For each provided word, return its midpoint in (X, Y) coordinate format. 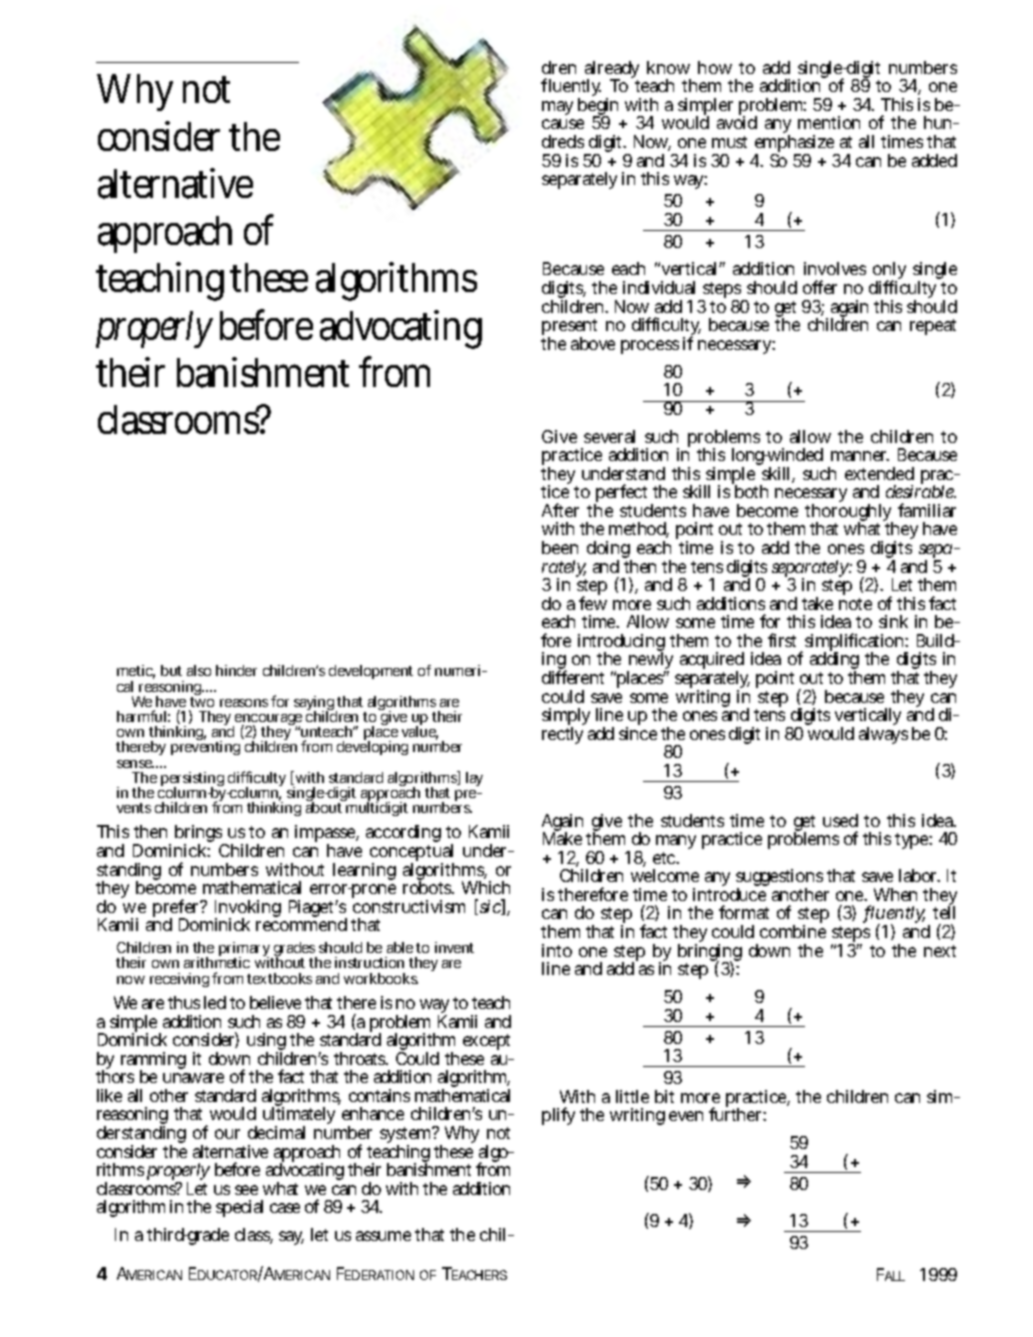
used (840, 820)
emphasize (796, 145)
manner (860, 456)
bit (664, 1096)
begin (598, 108)
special (239, 1208)
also (199, 670)
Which (486, 887)
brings (200, 835)
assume (383, 1236)
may (557, 108)
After (560, 510)
